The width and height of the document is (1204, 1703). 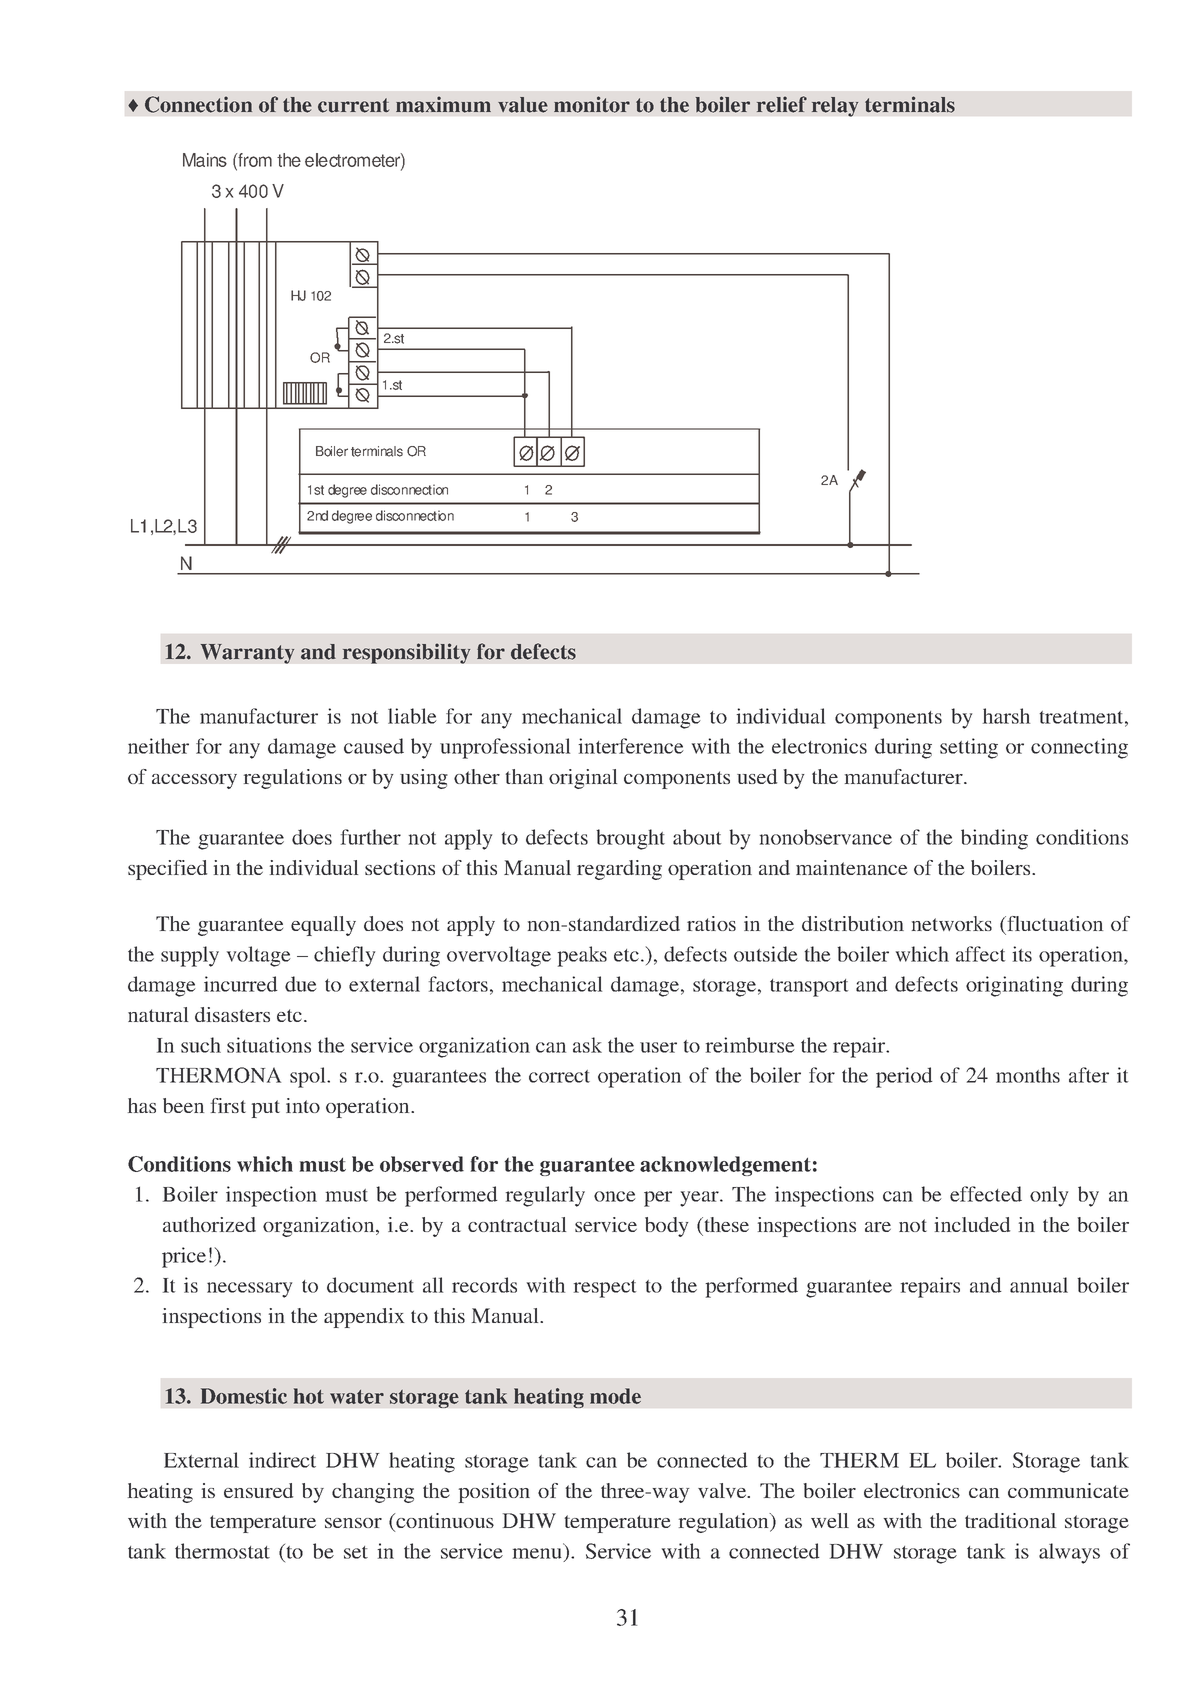 What do you see at coordinates (630, 839) in the document?
I see `brought` at bounding box center [630, 839].
